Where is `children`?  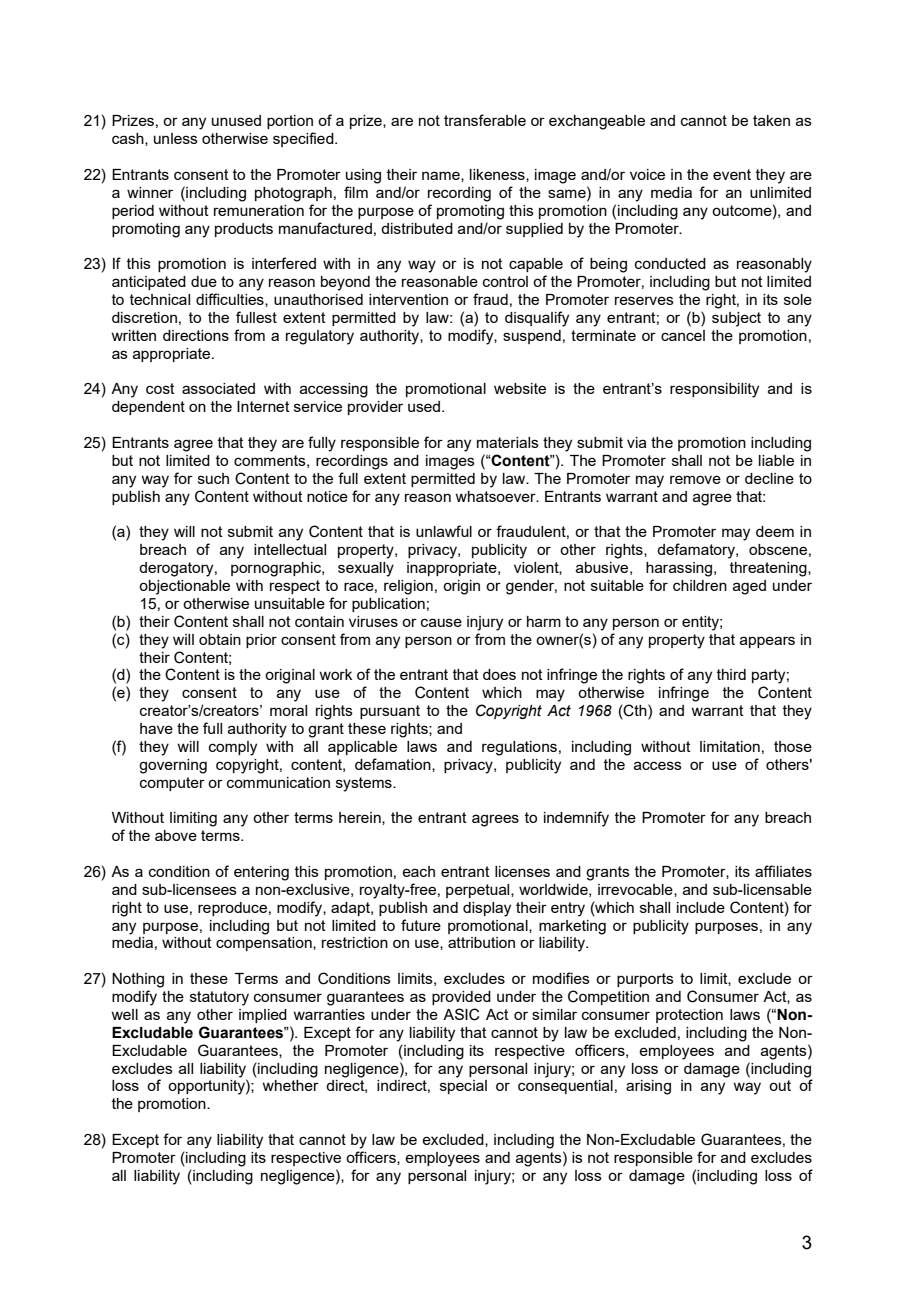
children is located at coordinates (700, 585).
